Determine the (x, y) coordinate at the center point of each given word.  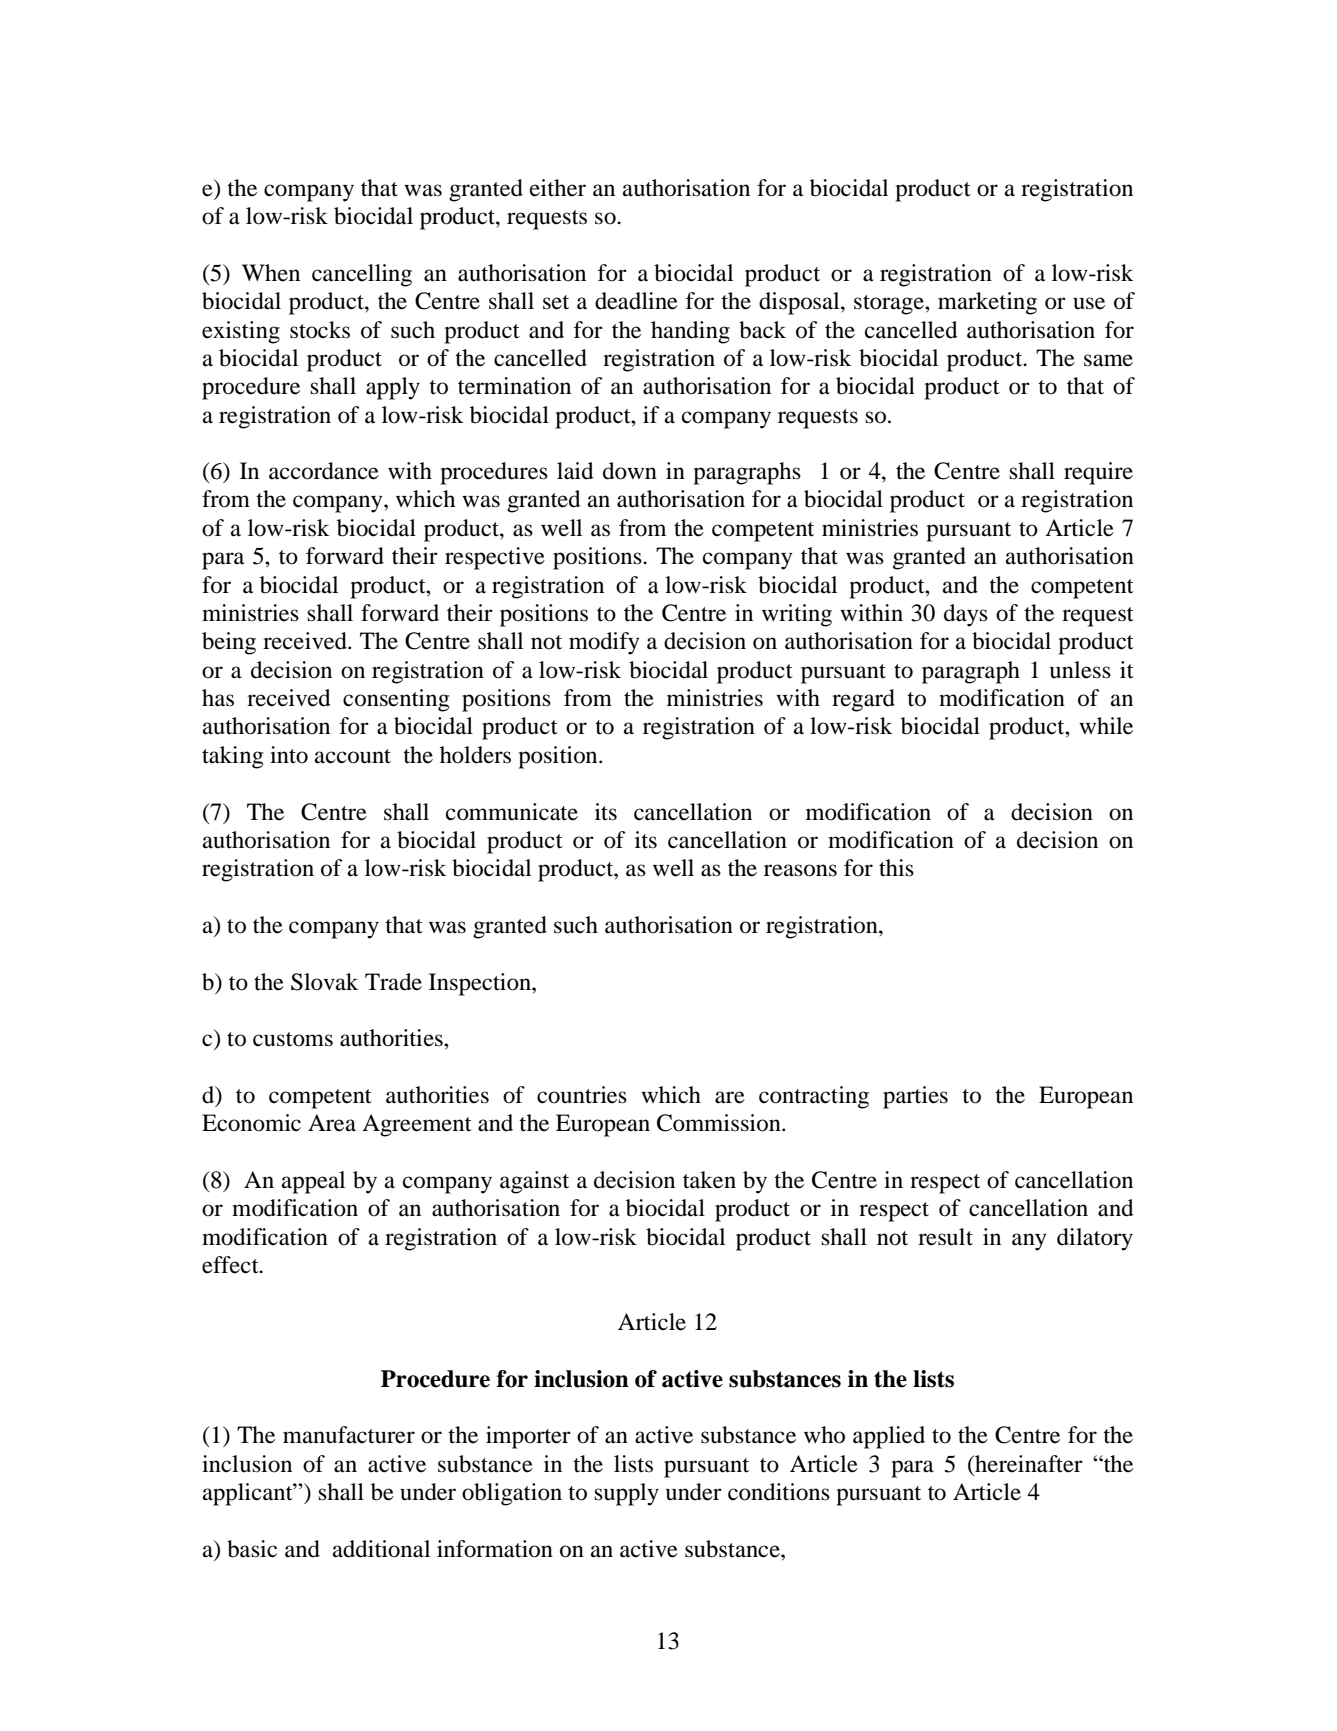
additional (381, 1549)
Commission (720, 1123)
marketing (987, 303)
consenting (396, 700)
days (966, 615)
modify (604, 643)
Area (332, 1123)
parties (915, 1097)
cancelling (362, 275)
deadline (636, 301)
